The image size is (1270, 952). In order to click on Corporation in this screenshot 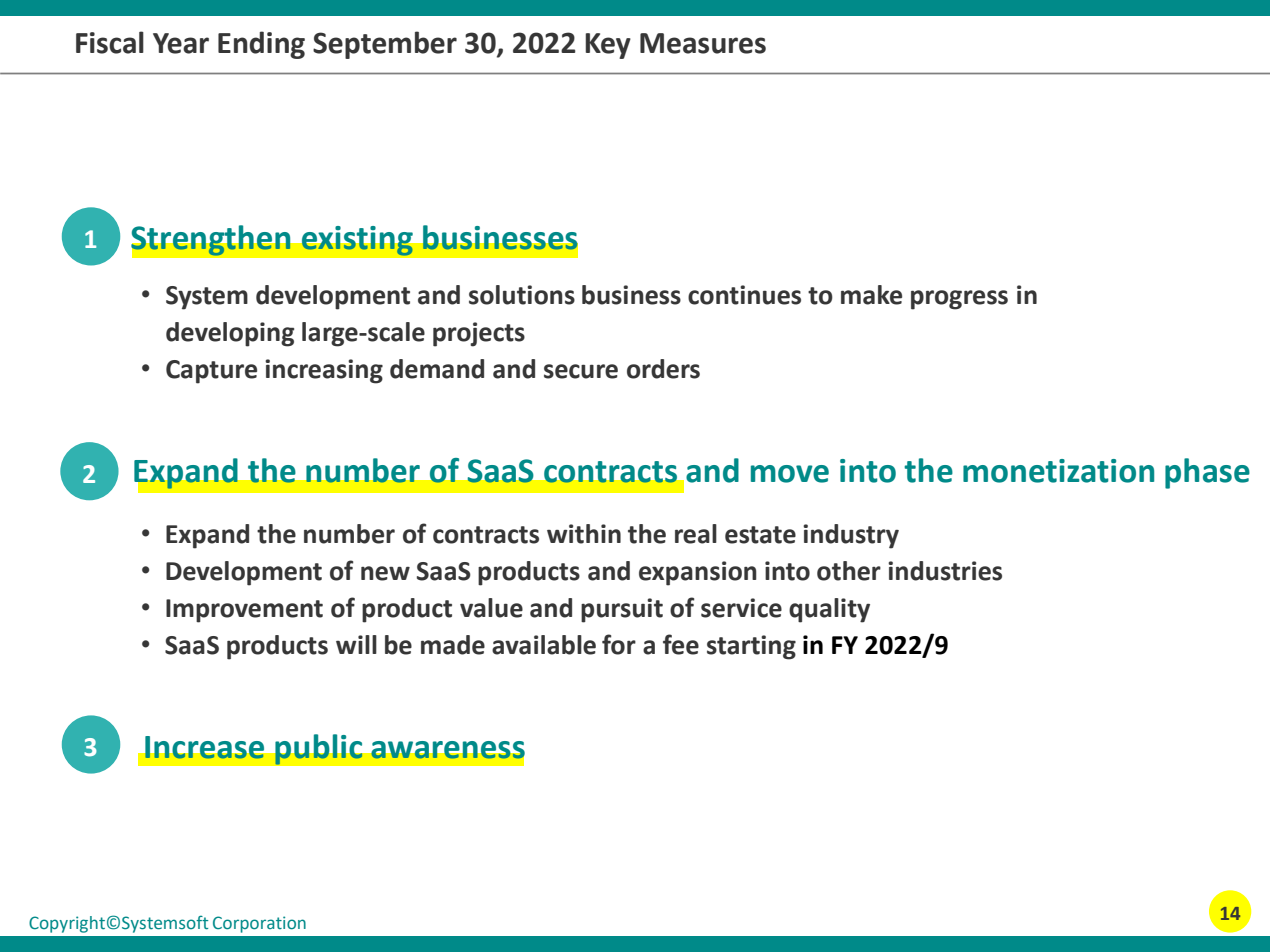, I will do `click(259, 924)`.
